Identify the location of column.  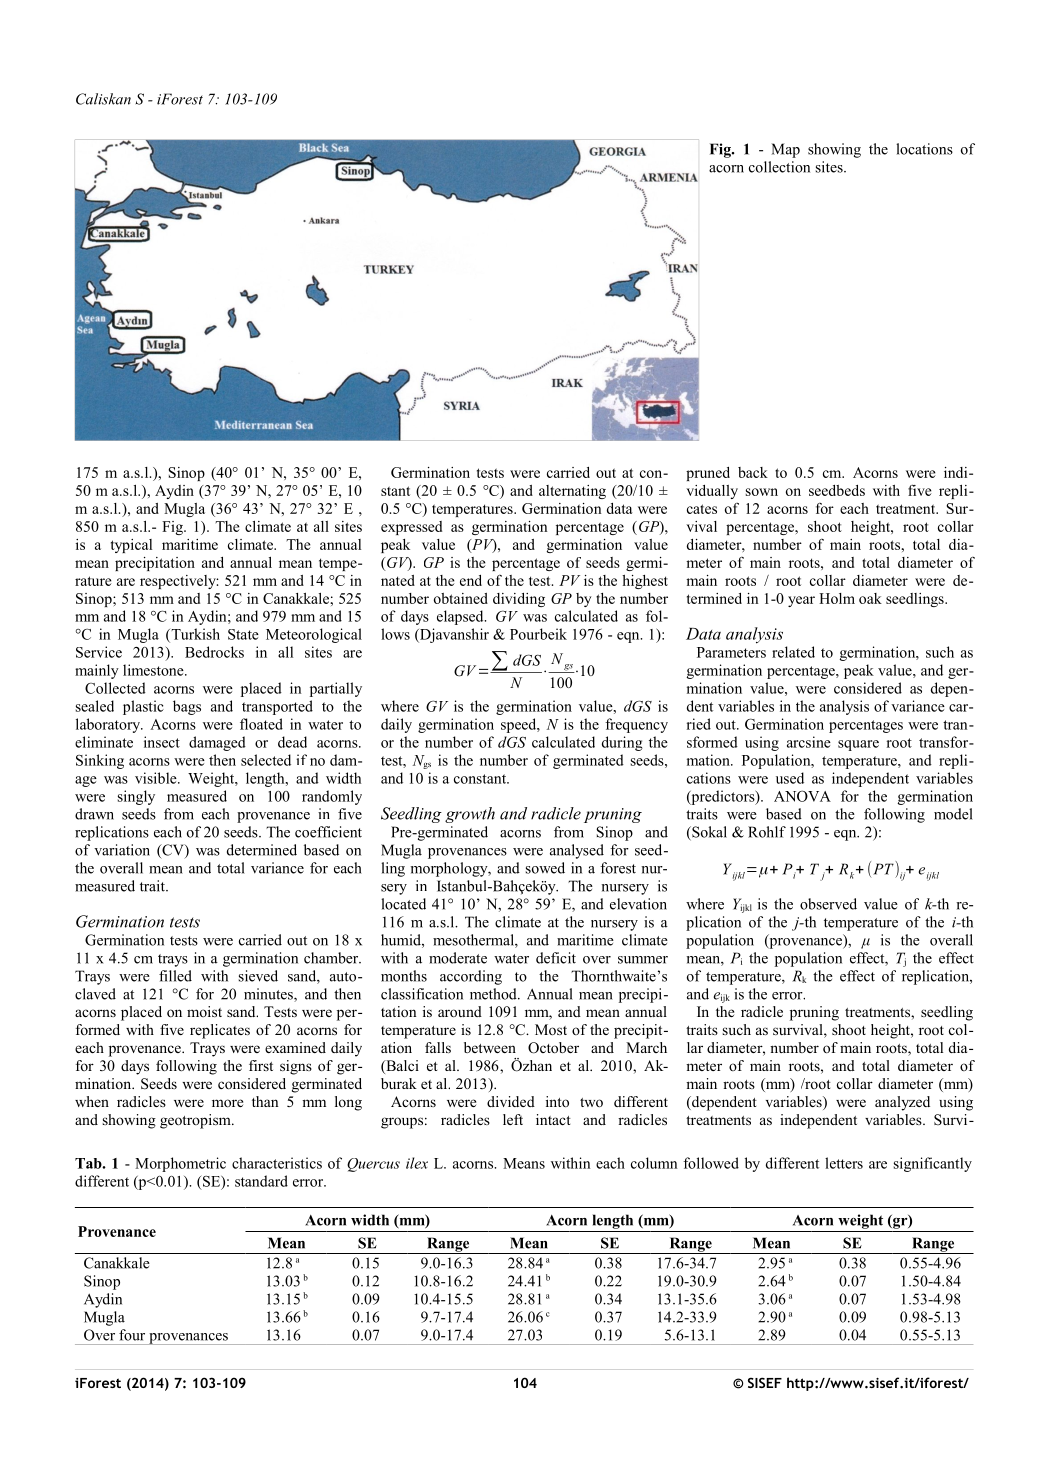
(654, 1163).
